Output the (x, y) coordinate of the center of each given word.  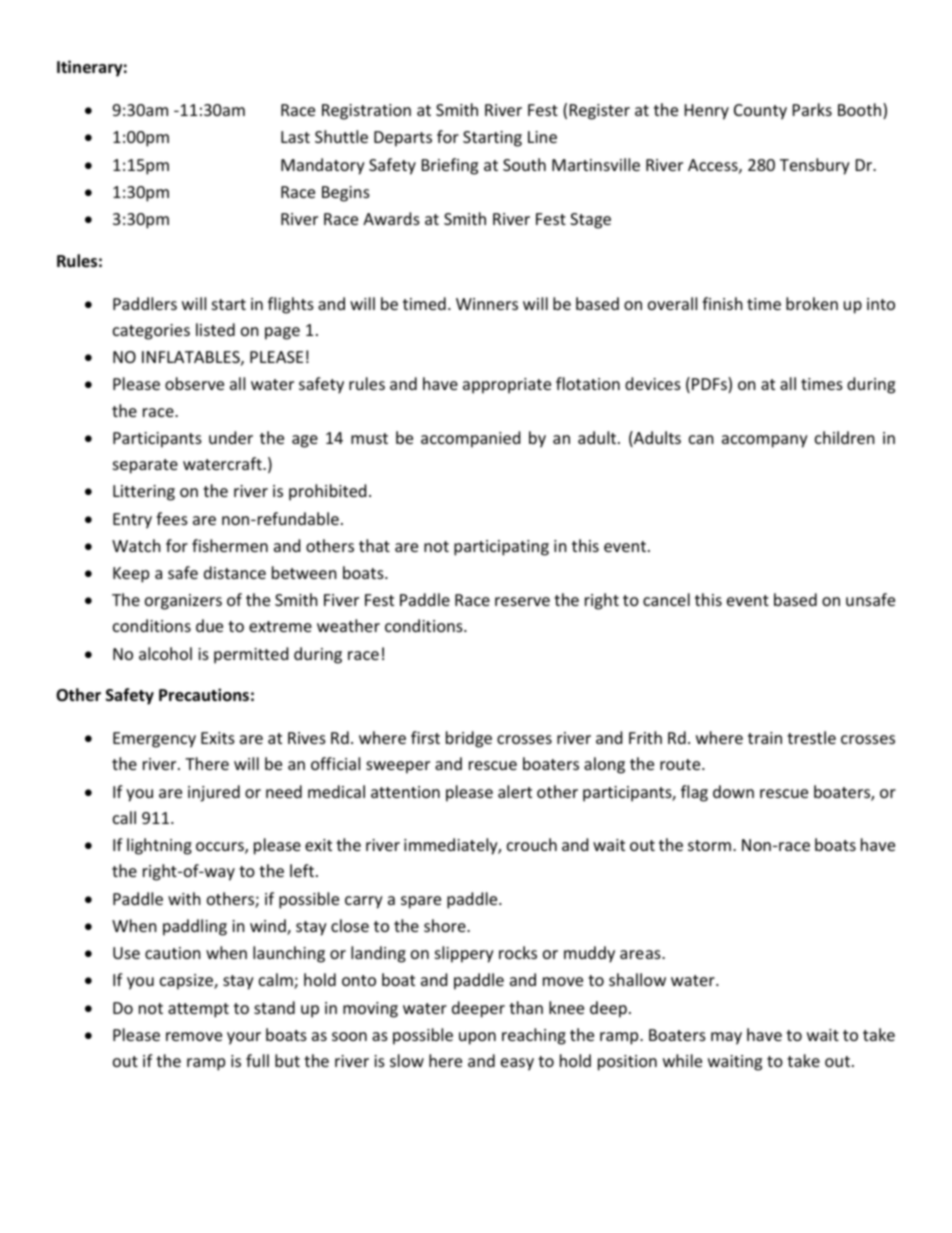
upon (477, 1038)
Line (542, 137)
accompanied (470, 439)
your (244, 1038)
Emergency (154, 740)
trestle (811, 737)
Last (295, 137)
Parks (812, 109)
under (231, 437)
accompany (765, 441)
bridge (469, 739)
